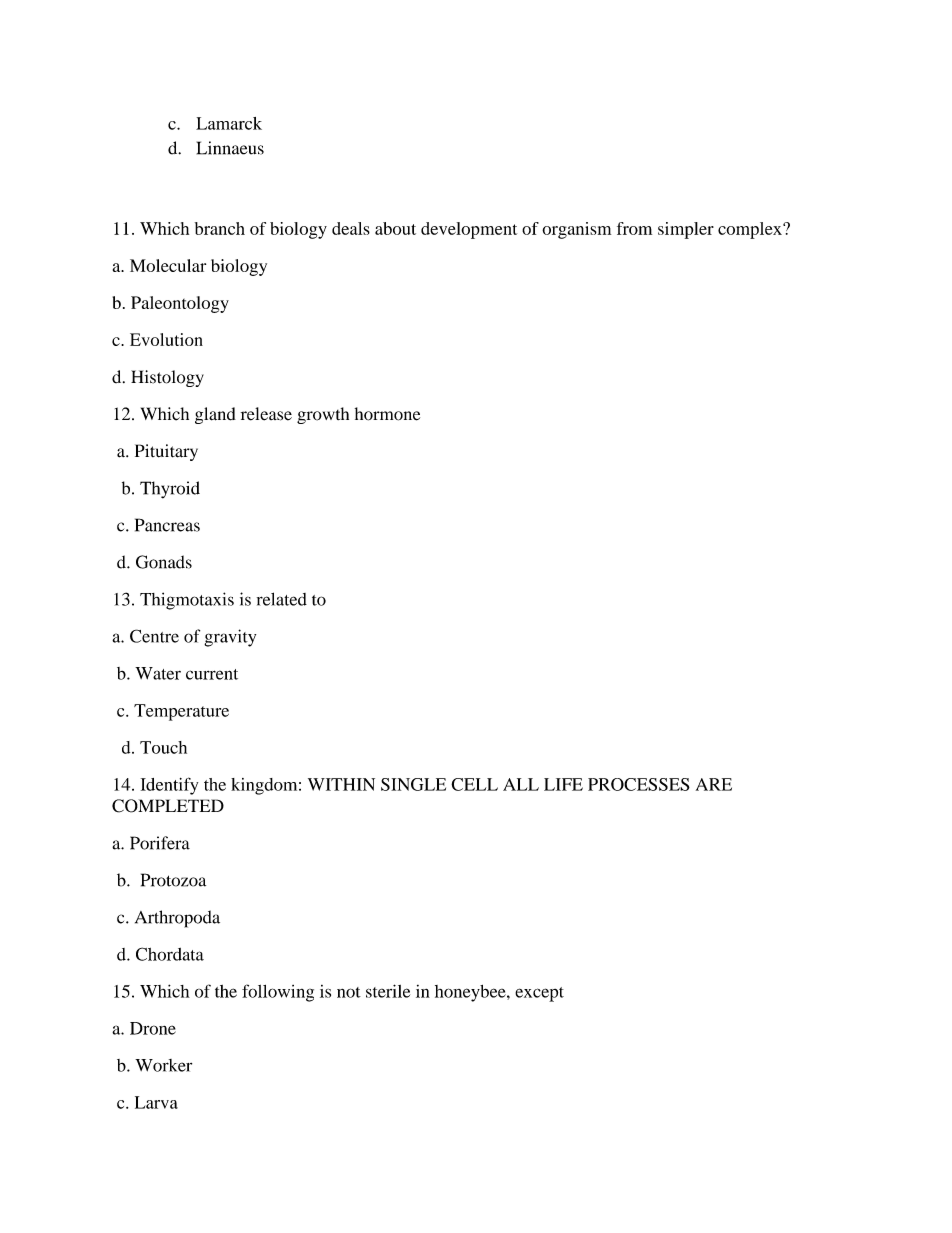 The height and width of the screenshot is (1233, 952). Describe the element at coordinates (163, 1065) in the screenshot. I see `Worker` at that location.
